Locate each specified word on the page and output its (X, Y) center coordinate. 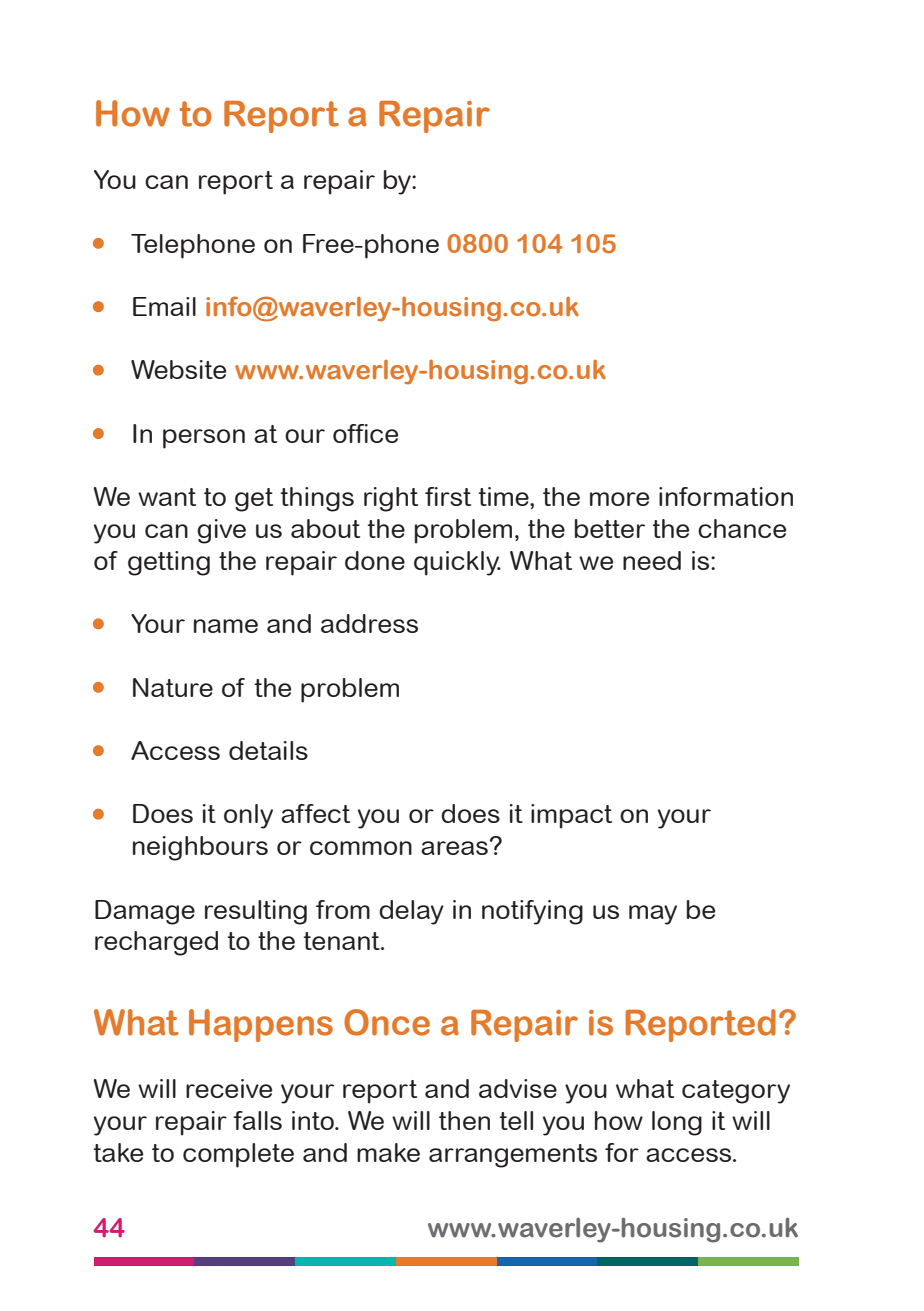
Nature (173, 687)
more (619, 499)
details (268, 750)
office (365, 433)
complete (238, 1155)
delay (411, 912)
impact (571, 816)
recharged (156, 943)
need (652, 560)
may (653, 915)
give (221, 531)
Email (164, 306)
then (464, 1120)
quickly (457, 563)
